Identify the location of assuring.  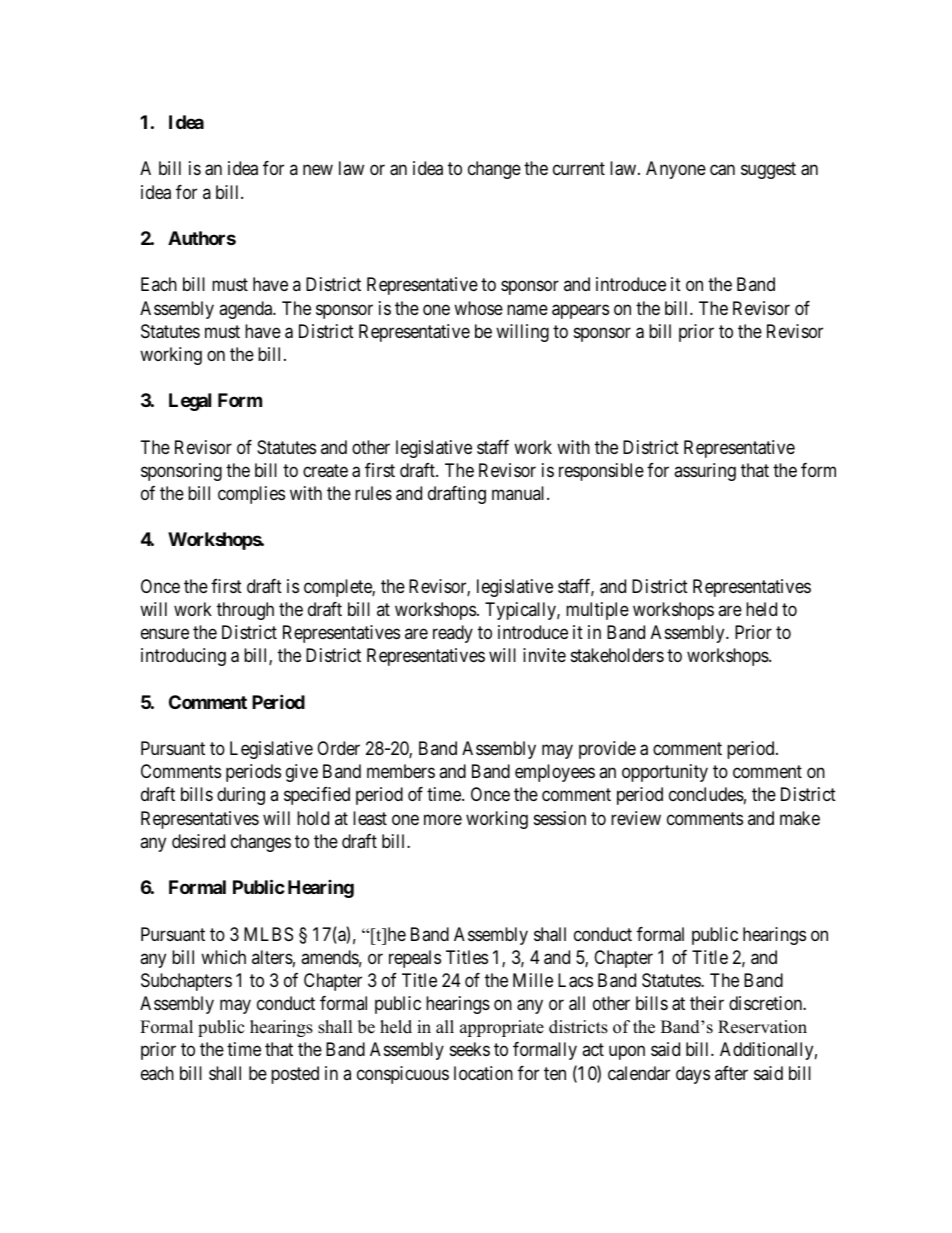
(705, 472).
